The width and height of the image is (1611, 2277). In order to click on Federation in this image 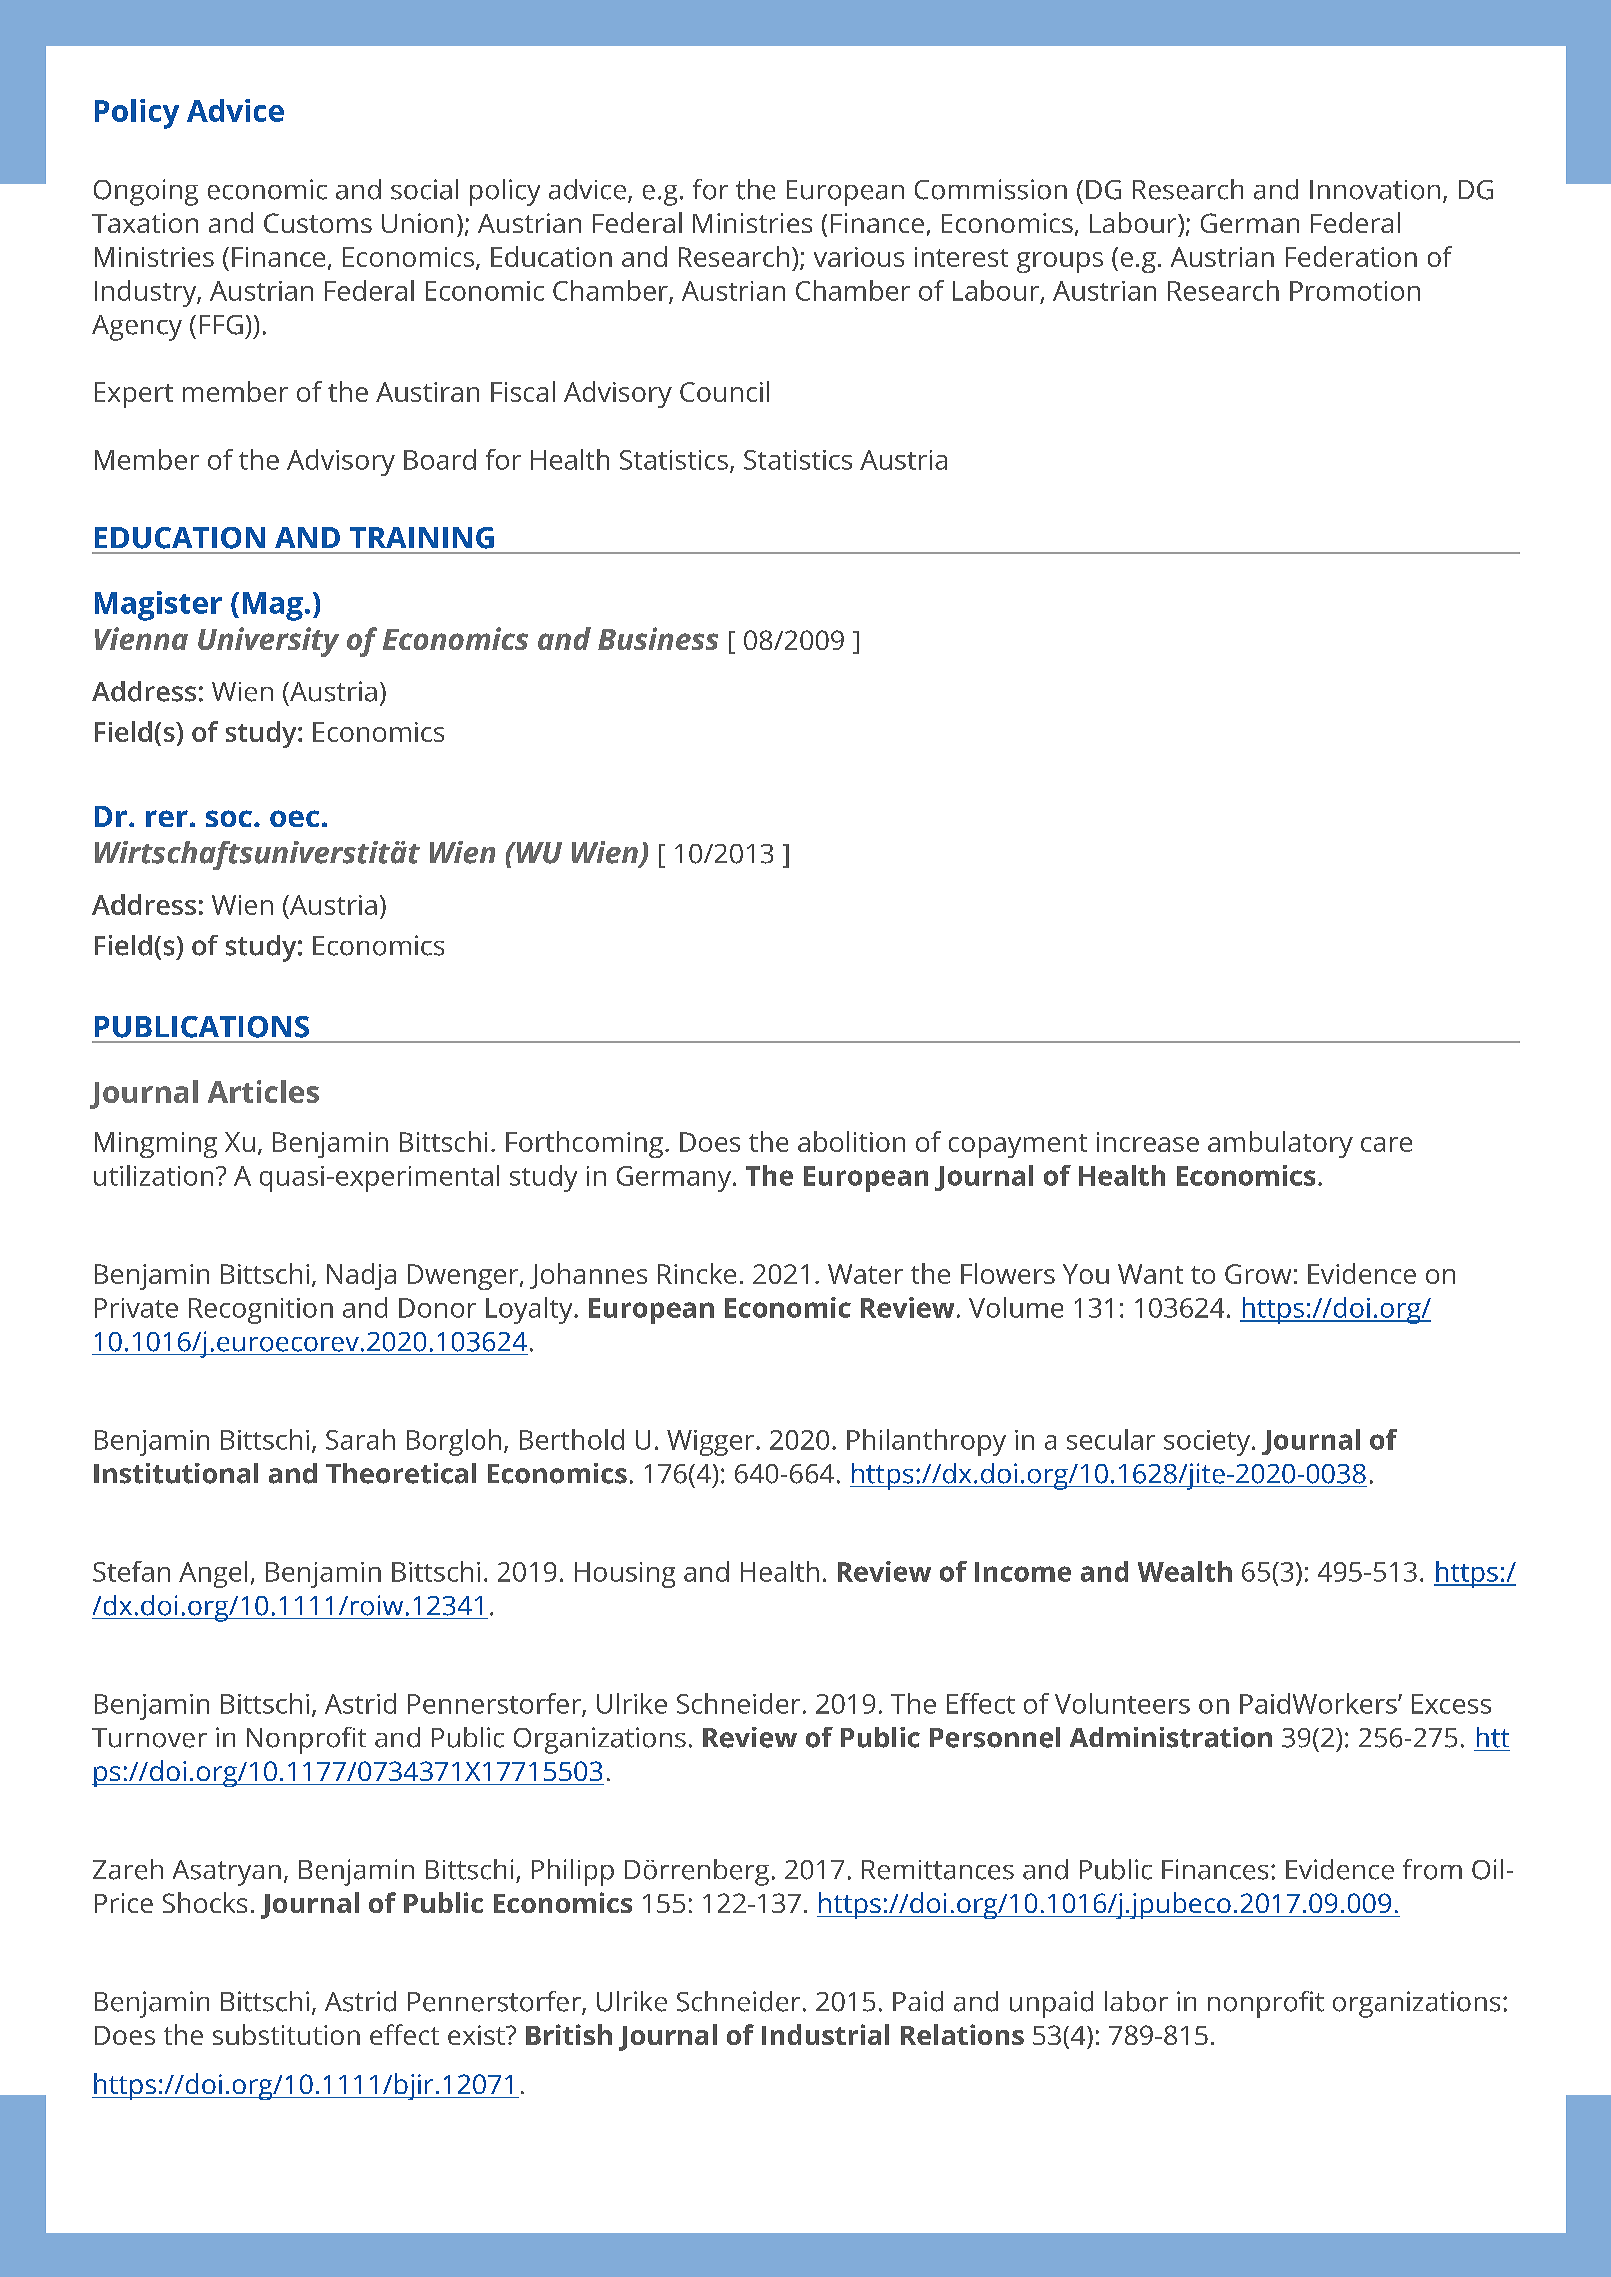, I will do `click(1351, 256)`.
